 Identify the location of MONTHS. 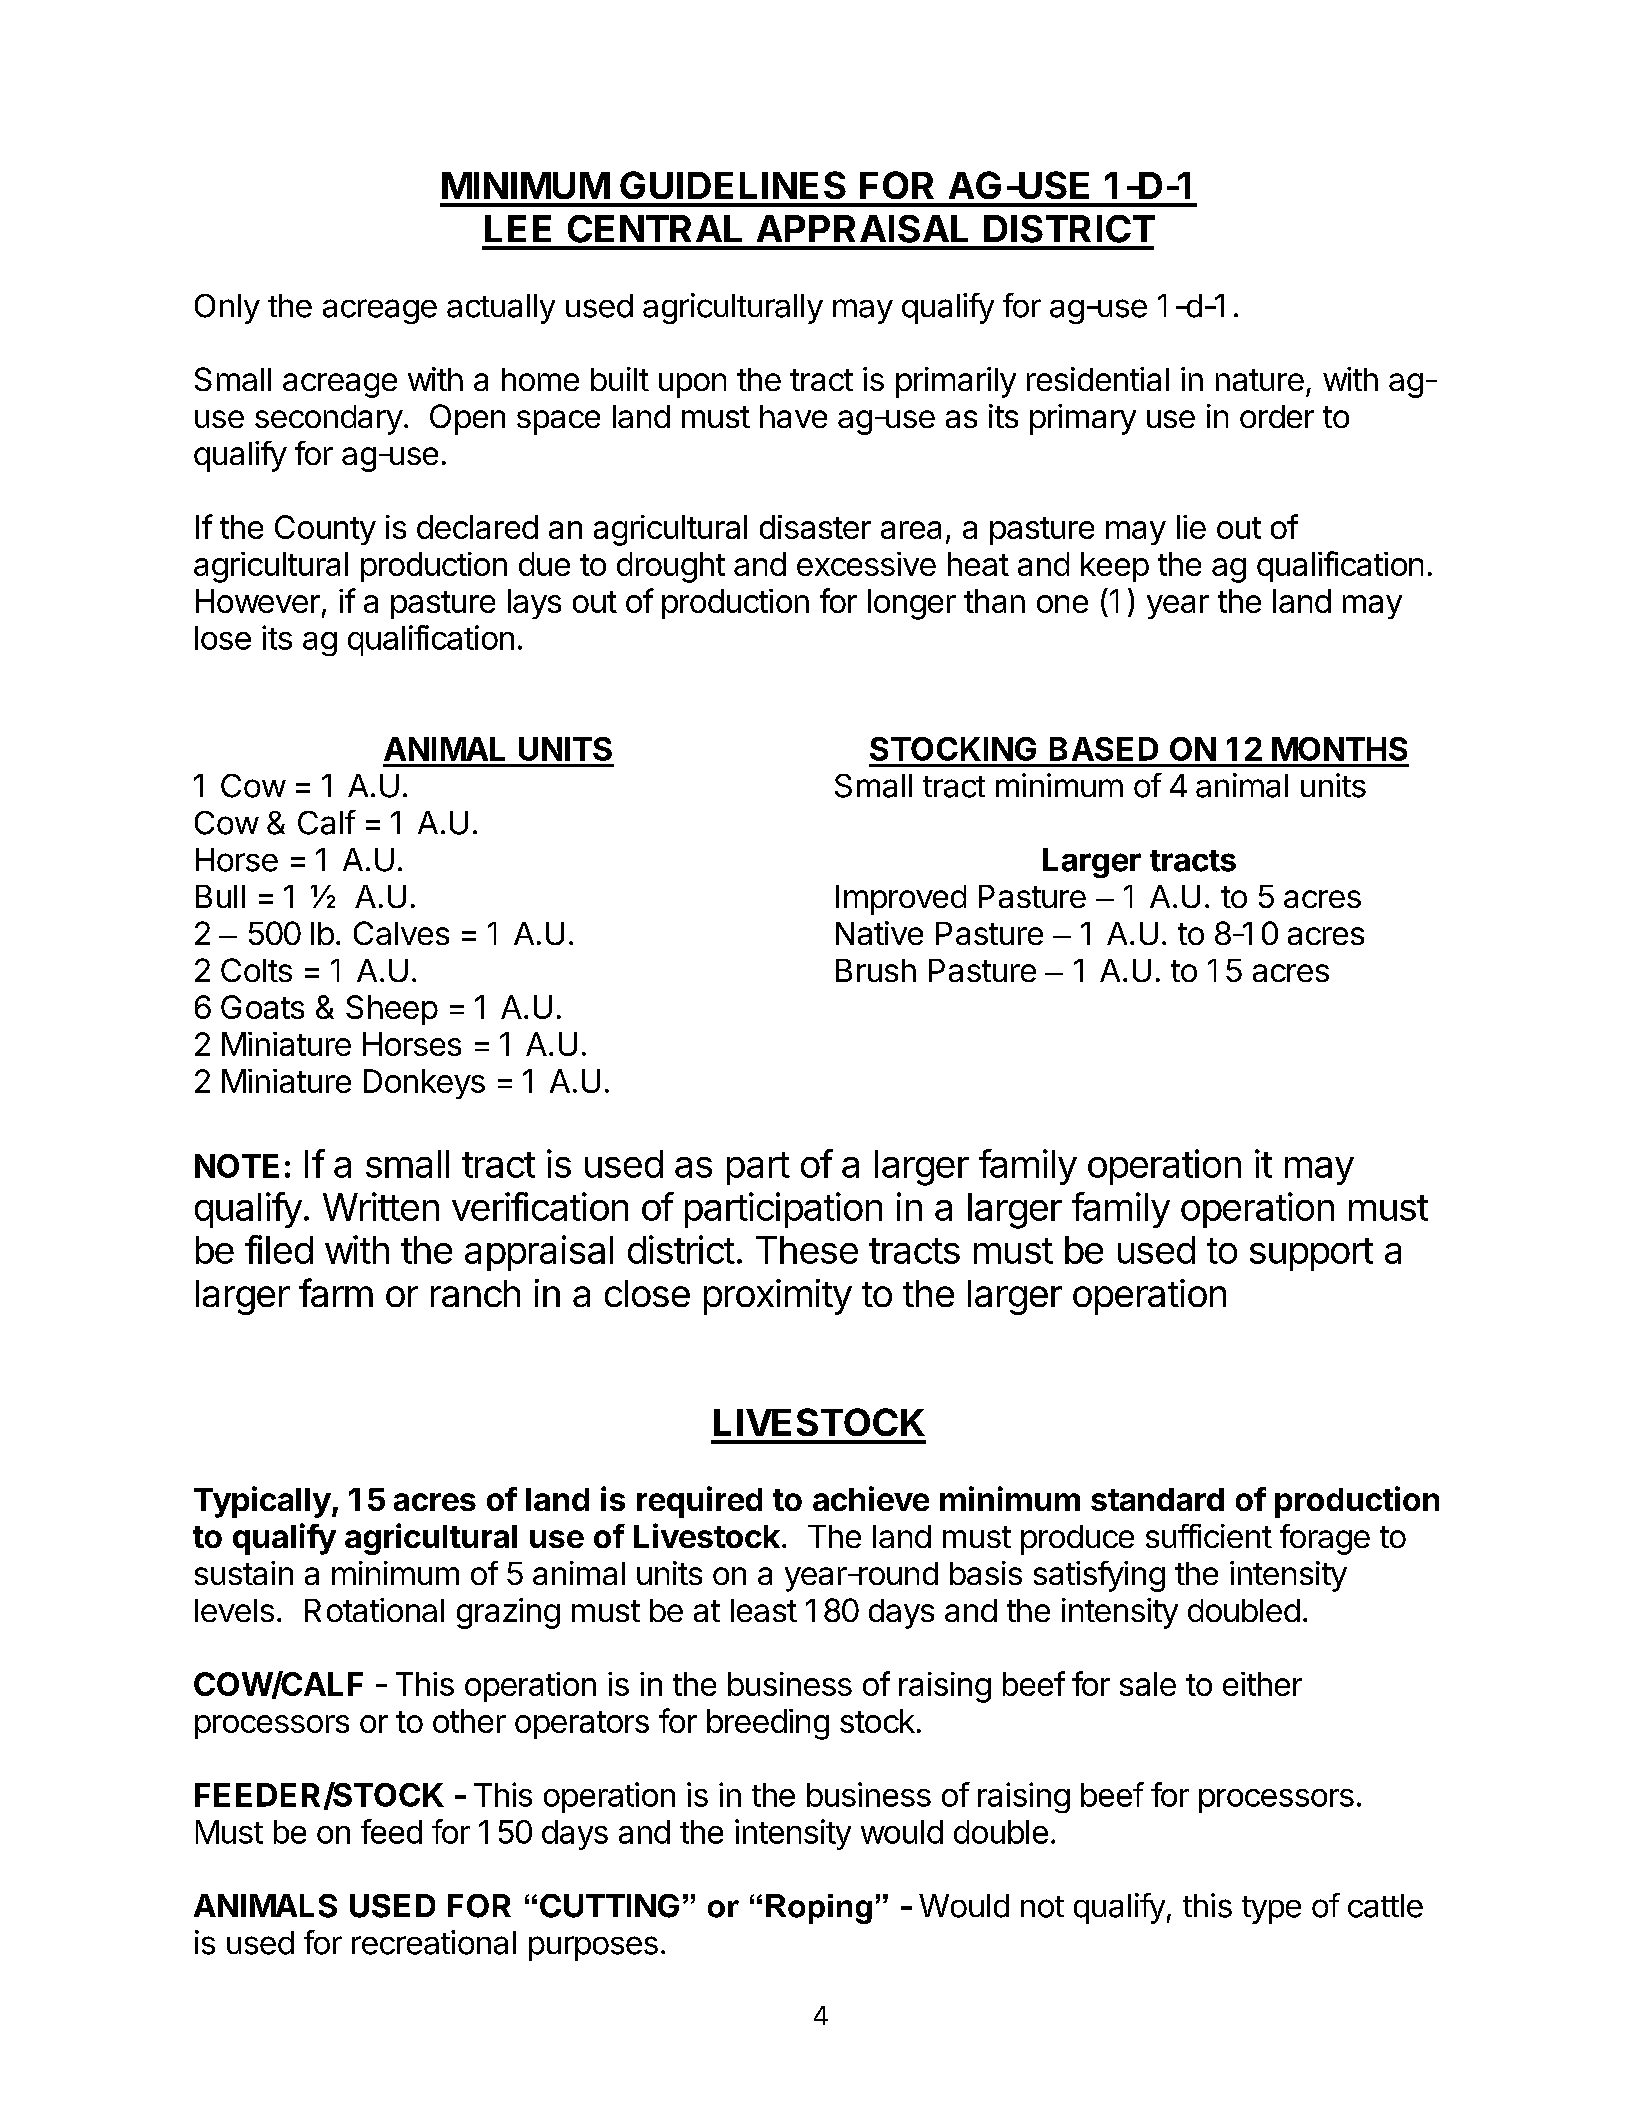
(1339, 749).
